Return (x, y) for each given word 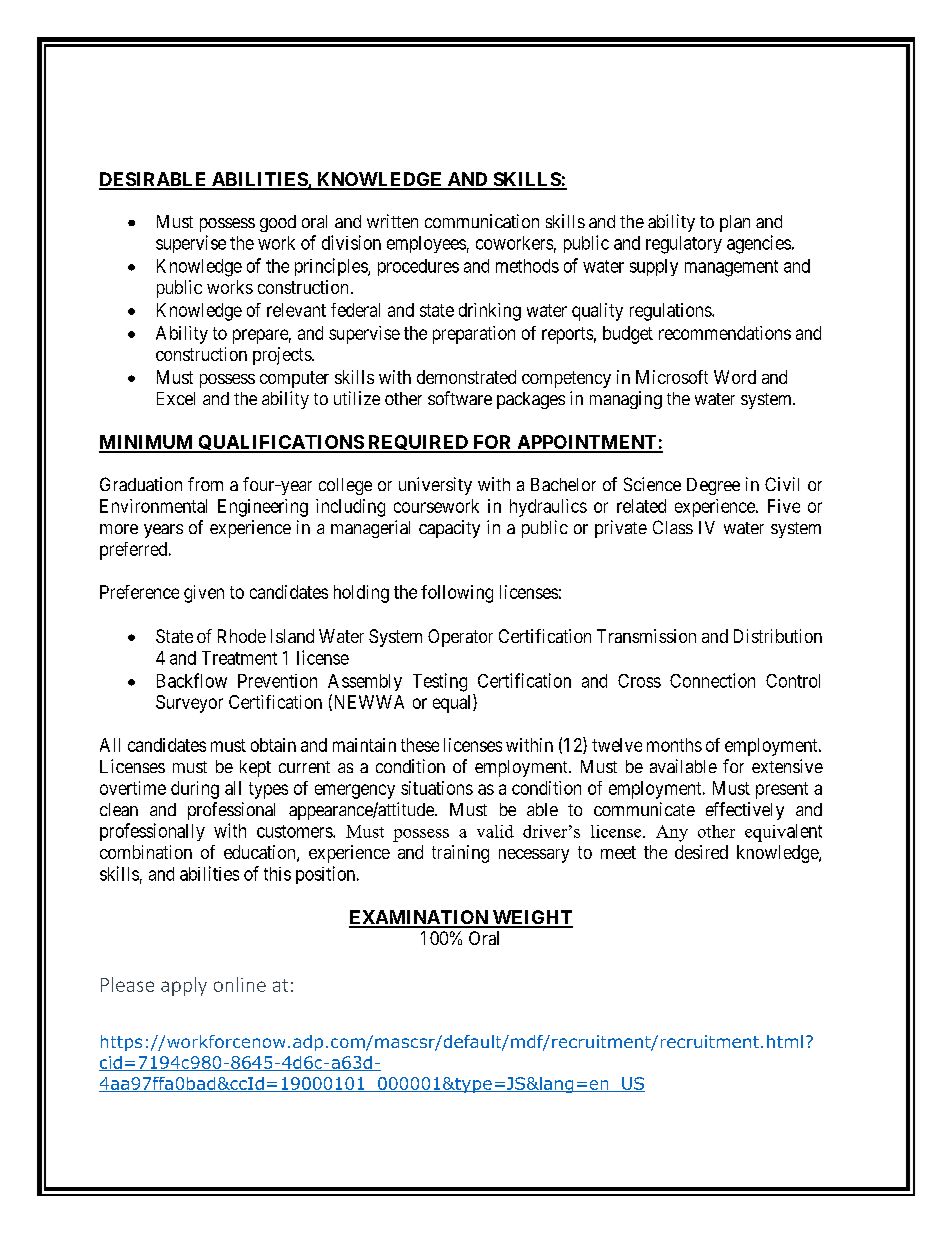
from (205, 484)
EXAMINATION (419, 918)
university (435, 486)
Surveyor (189, 704)
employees (426, 244)
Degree (713, 486)
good (278, 223)
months (674, 745)
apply (184, 986)
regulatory (684, 245)
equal (453, 703)
